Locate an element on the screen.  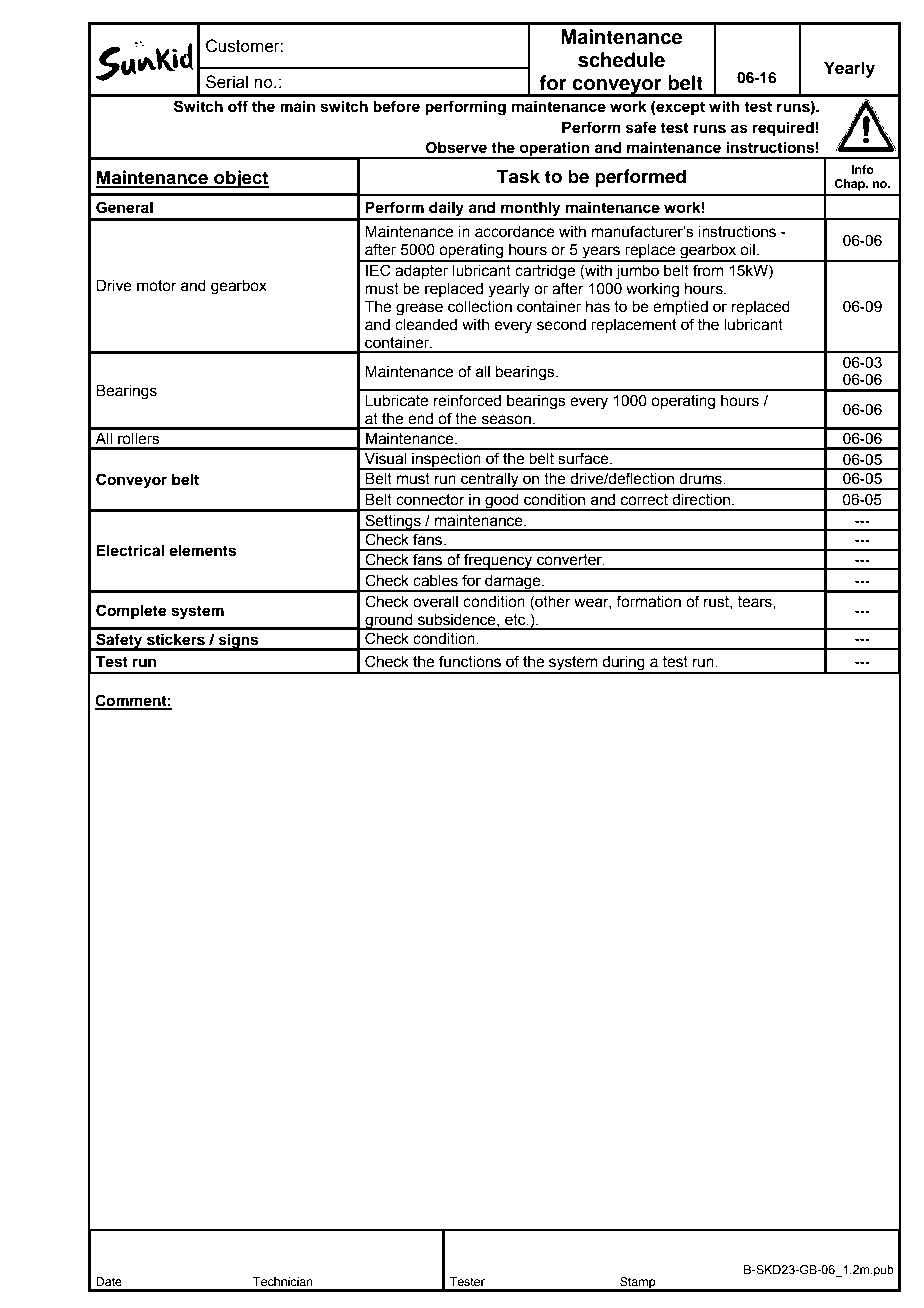
functions is located at coordinates (470, 661).
